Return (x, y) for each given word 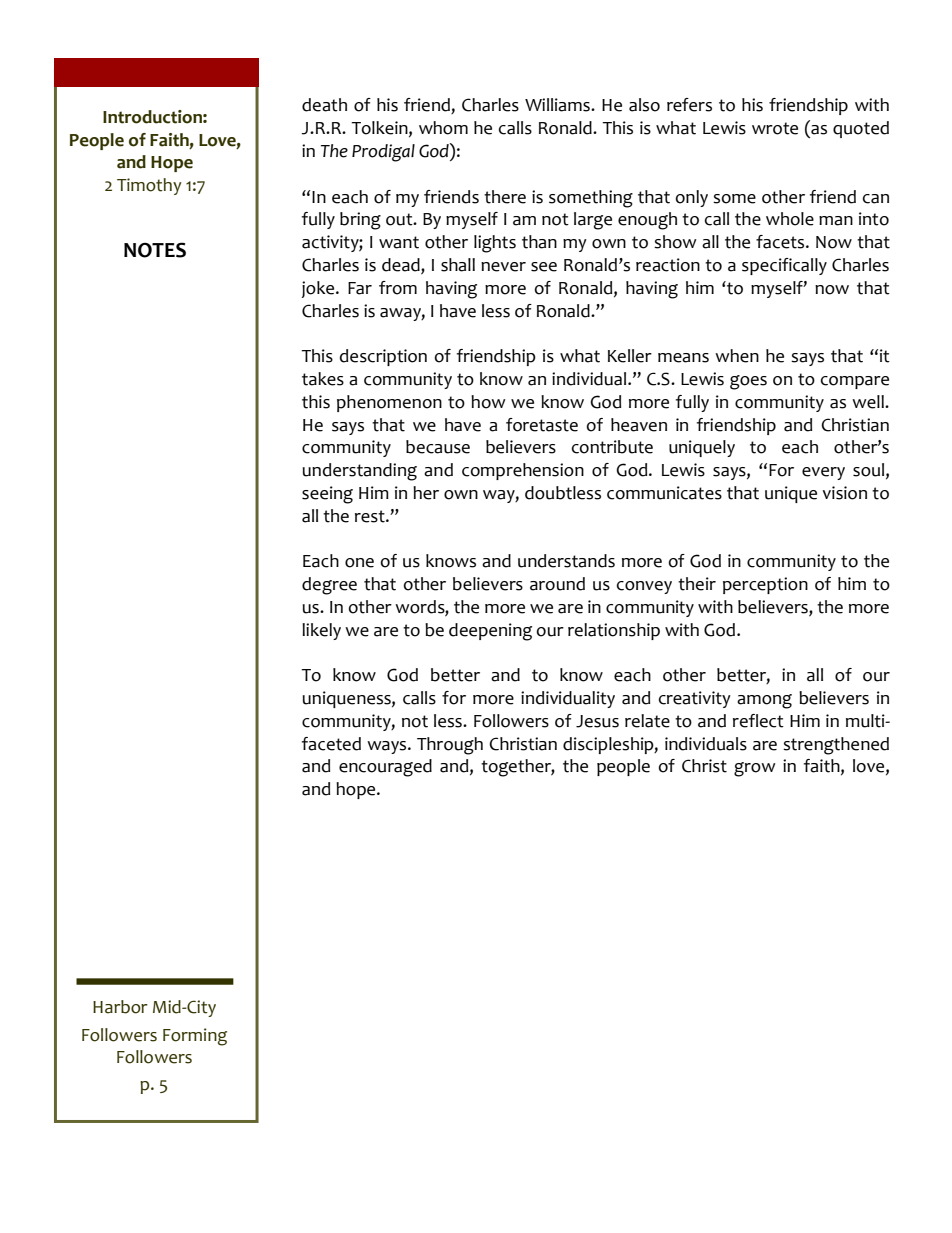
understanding (360, 472)
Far (360, 288)
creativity (695, 699)
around (557, 584)
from (398, 288)
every (823, 473)
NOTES (155, 250)
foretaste (542, 425)
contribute (612, 447)
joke (319, 289)
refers (689, 105)
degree (329, 586)
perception (765, 585)
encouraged (385, 768)
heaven (639, 425)
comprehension (523, 471)
